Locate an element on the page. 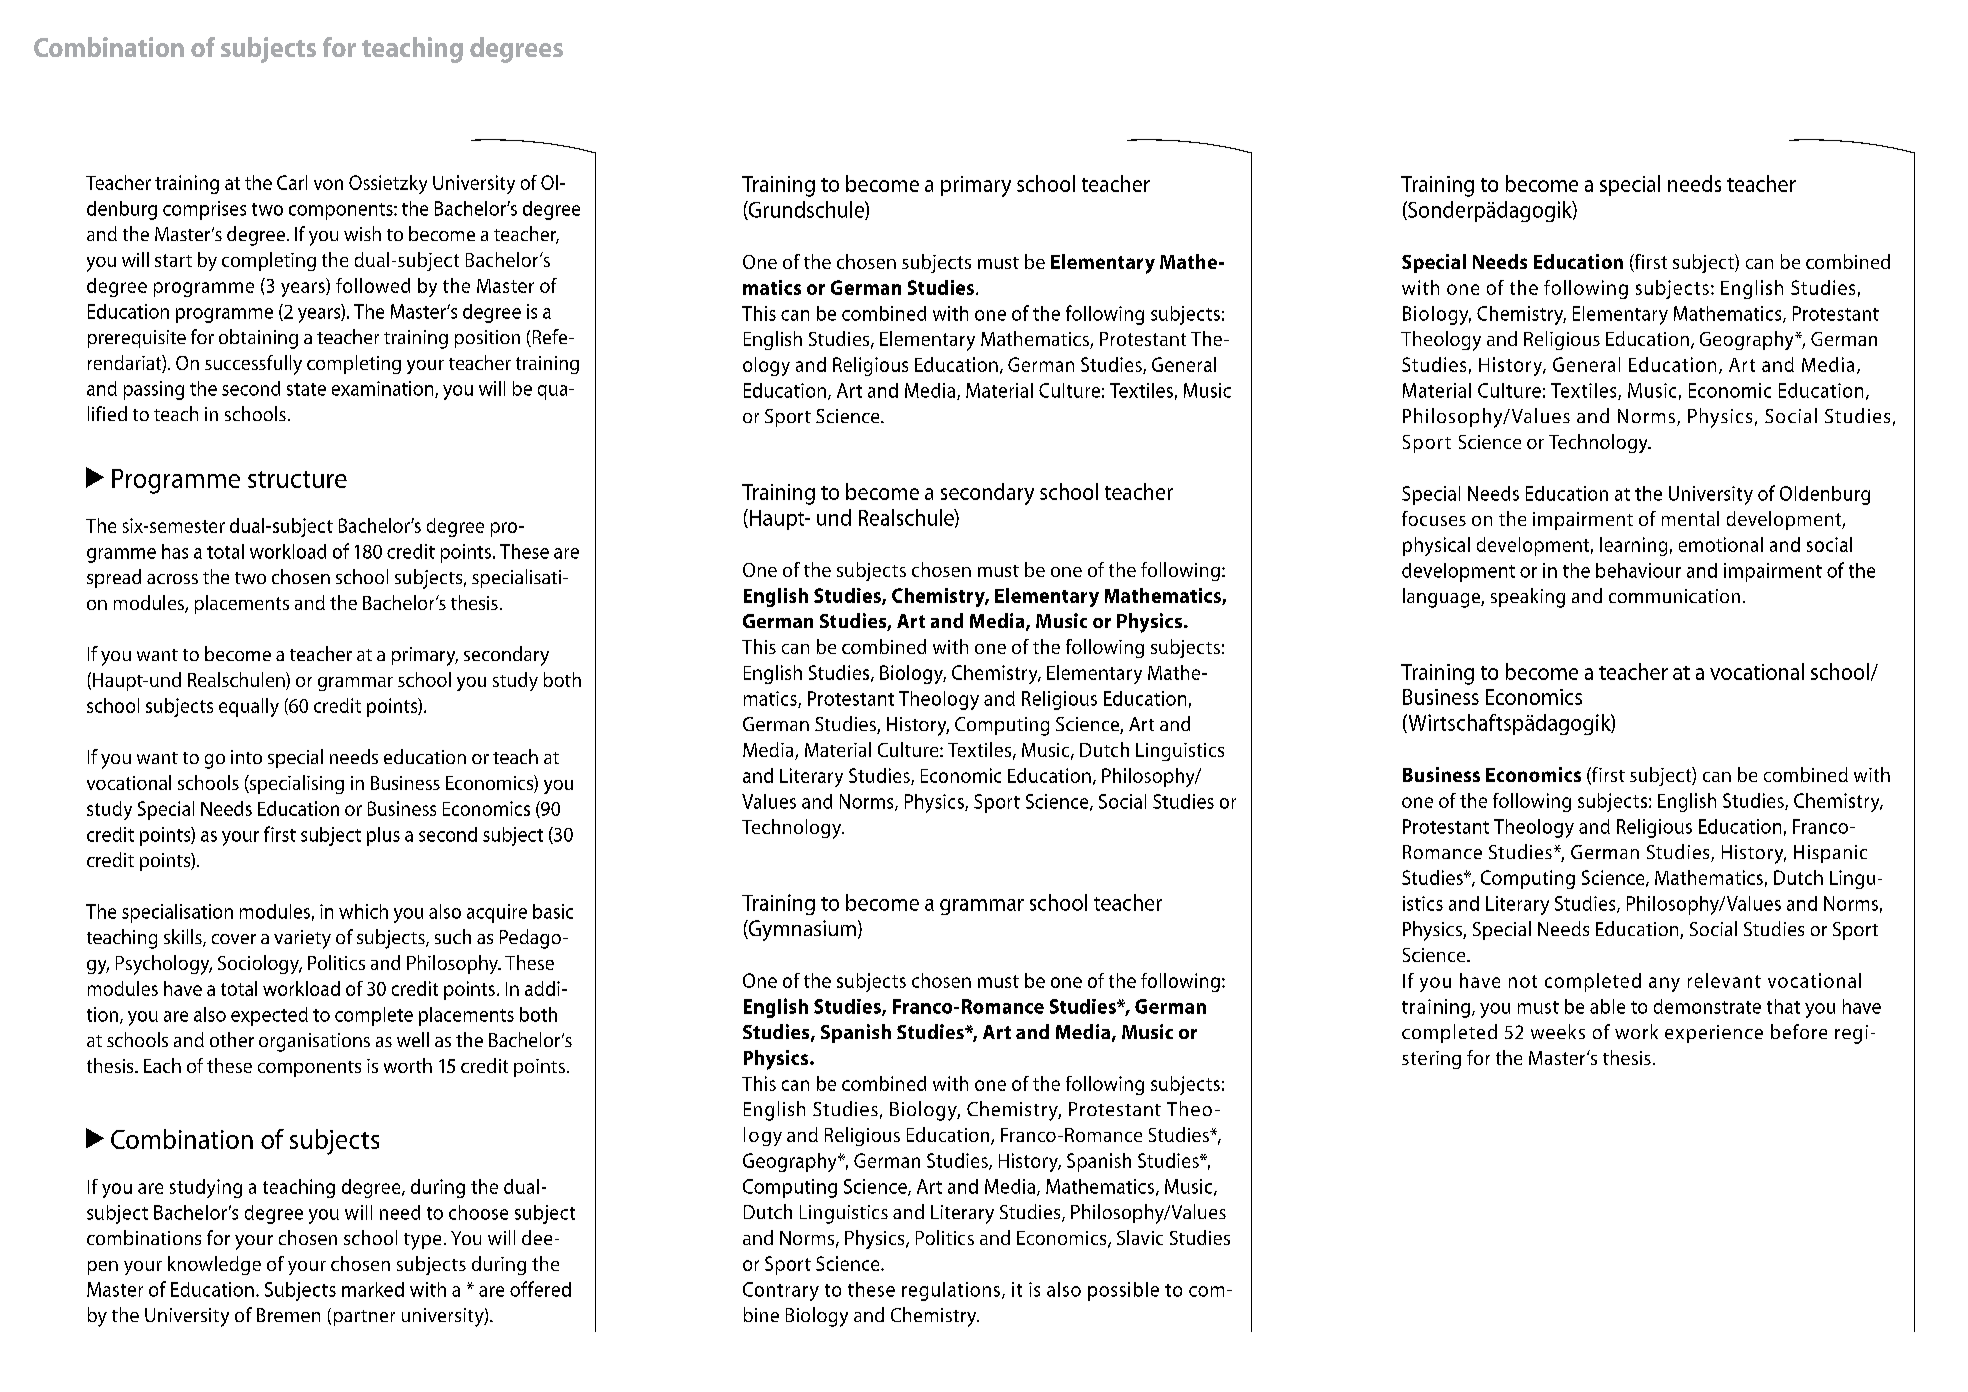  followed is located at coordinates (373, 285).
